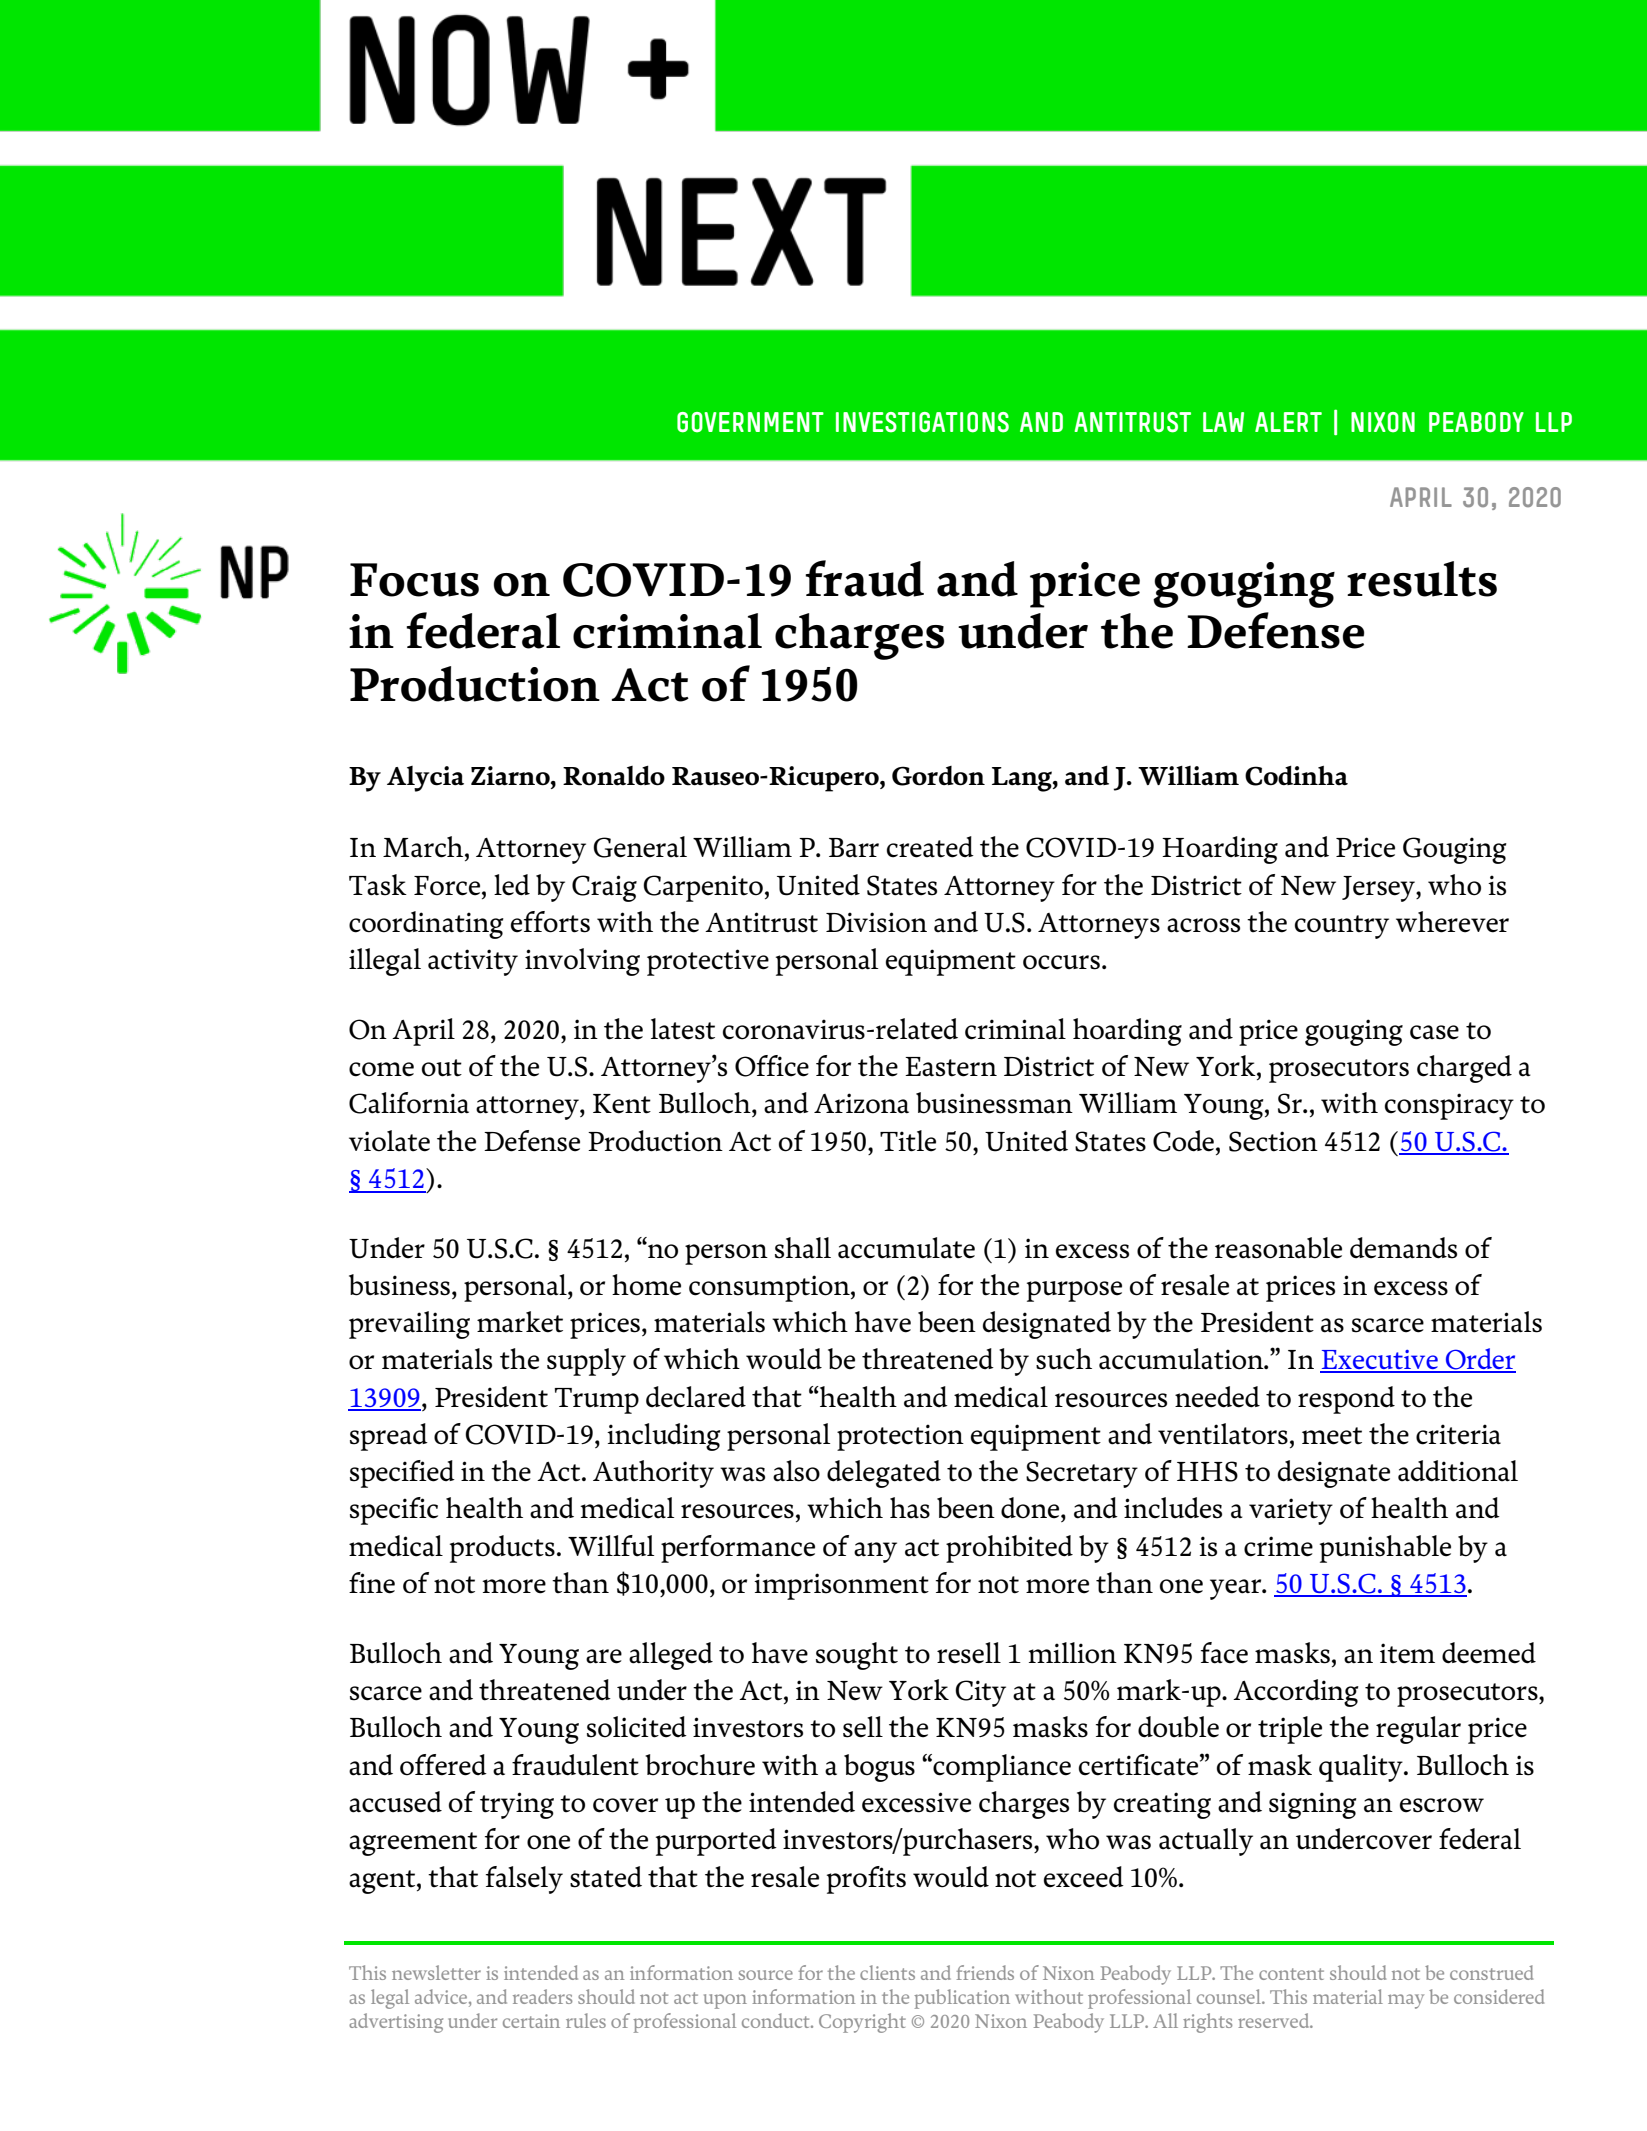  Describe the element at coordinates (906, 1248) in the screenshot. I see `accumulate` at that location.
